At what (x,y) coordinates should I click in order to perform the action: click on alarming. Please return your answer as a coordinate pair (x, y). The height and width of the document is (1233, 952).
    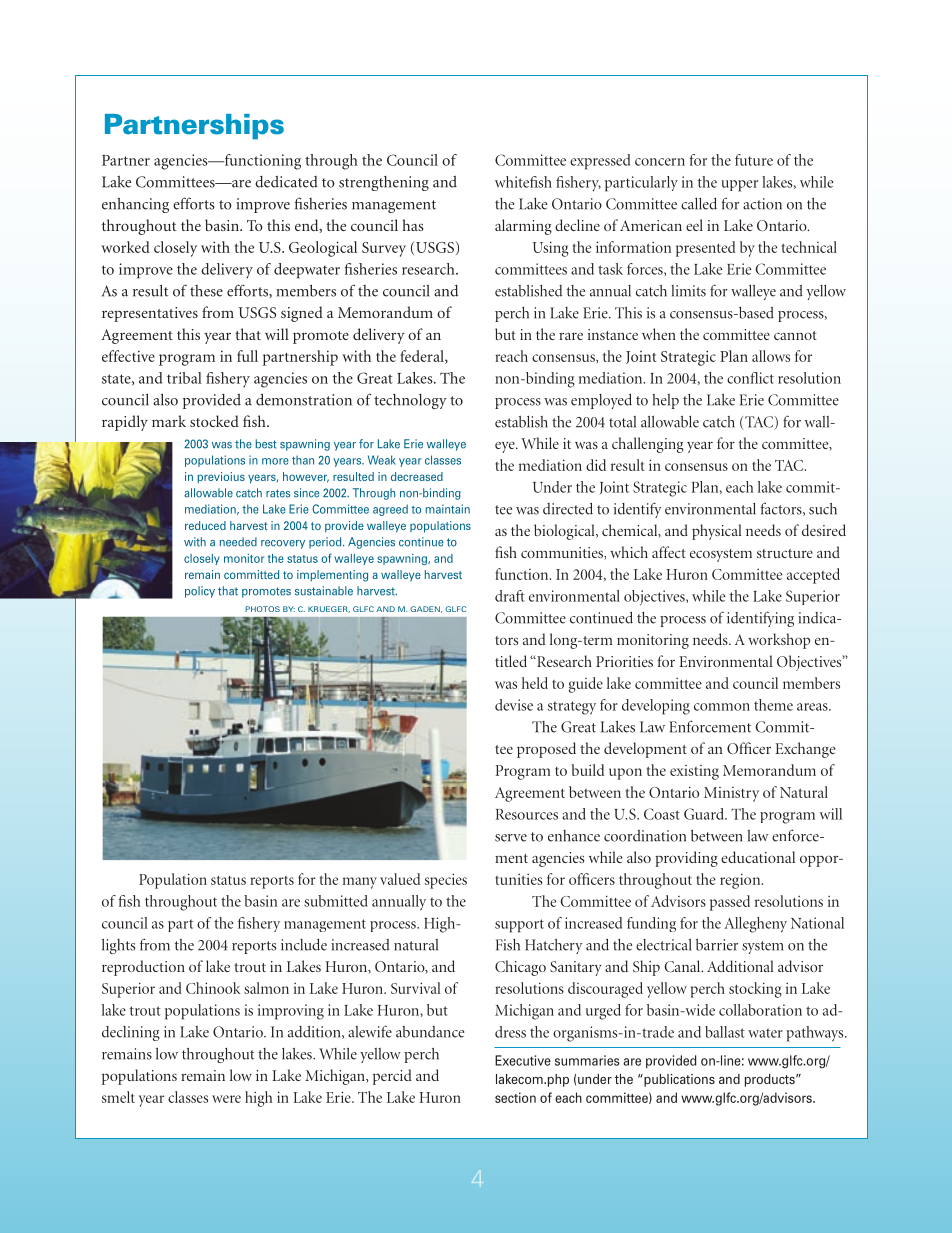
    Looking at the image, I should click on (523, 227).
